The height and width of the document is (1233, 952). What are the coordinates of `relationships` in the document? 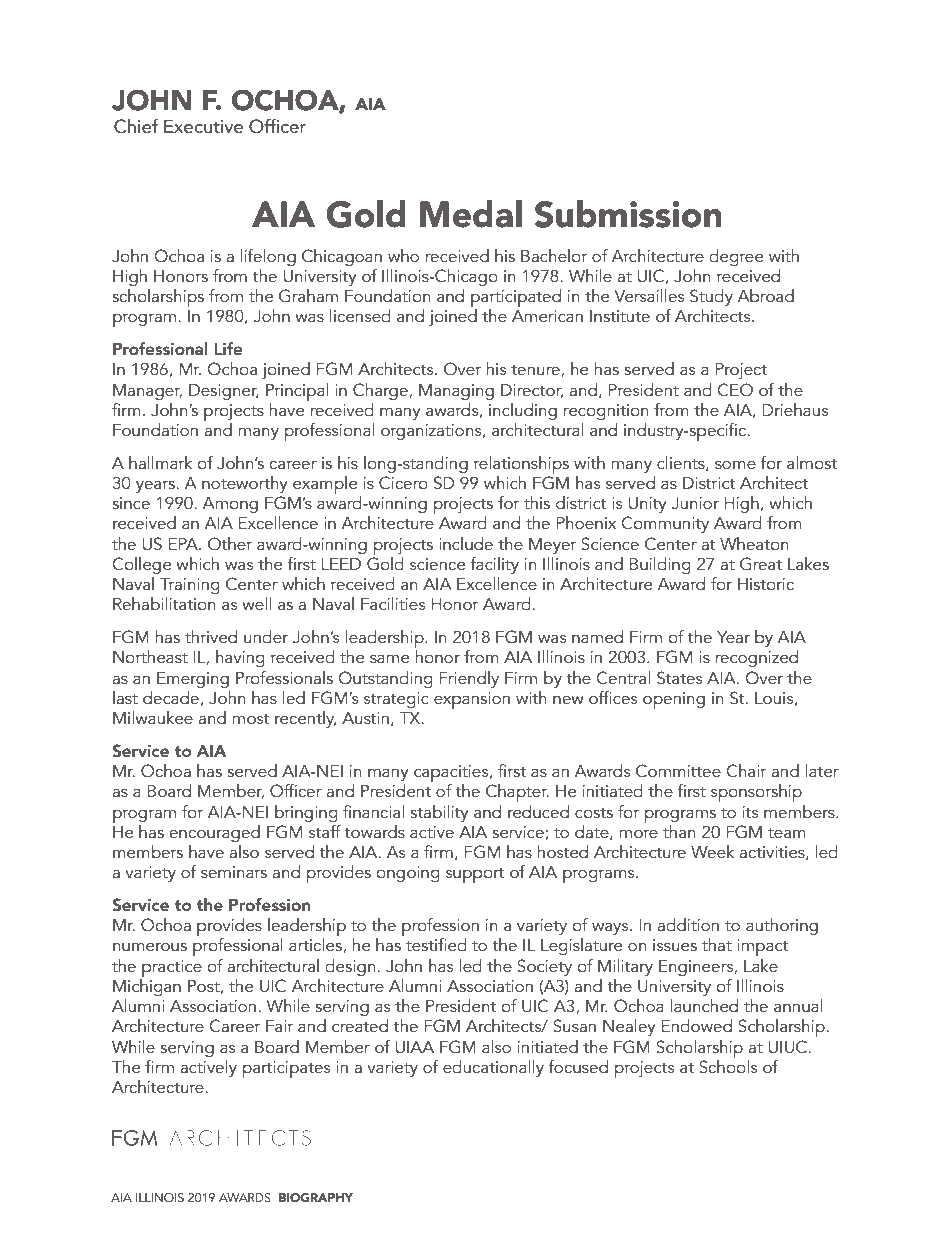 It's located at (521, 465).
